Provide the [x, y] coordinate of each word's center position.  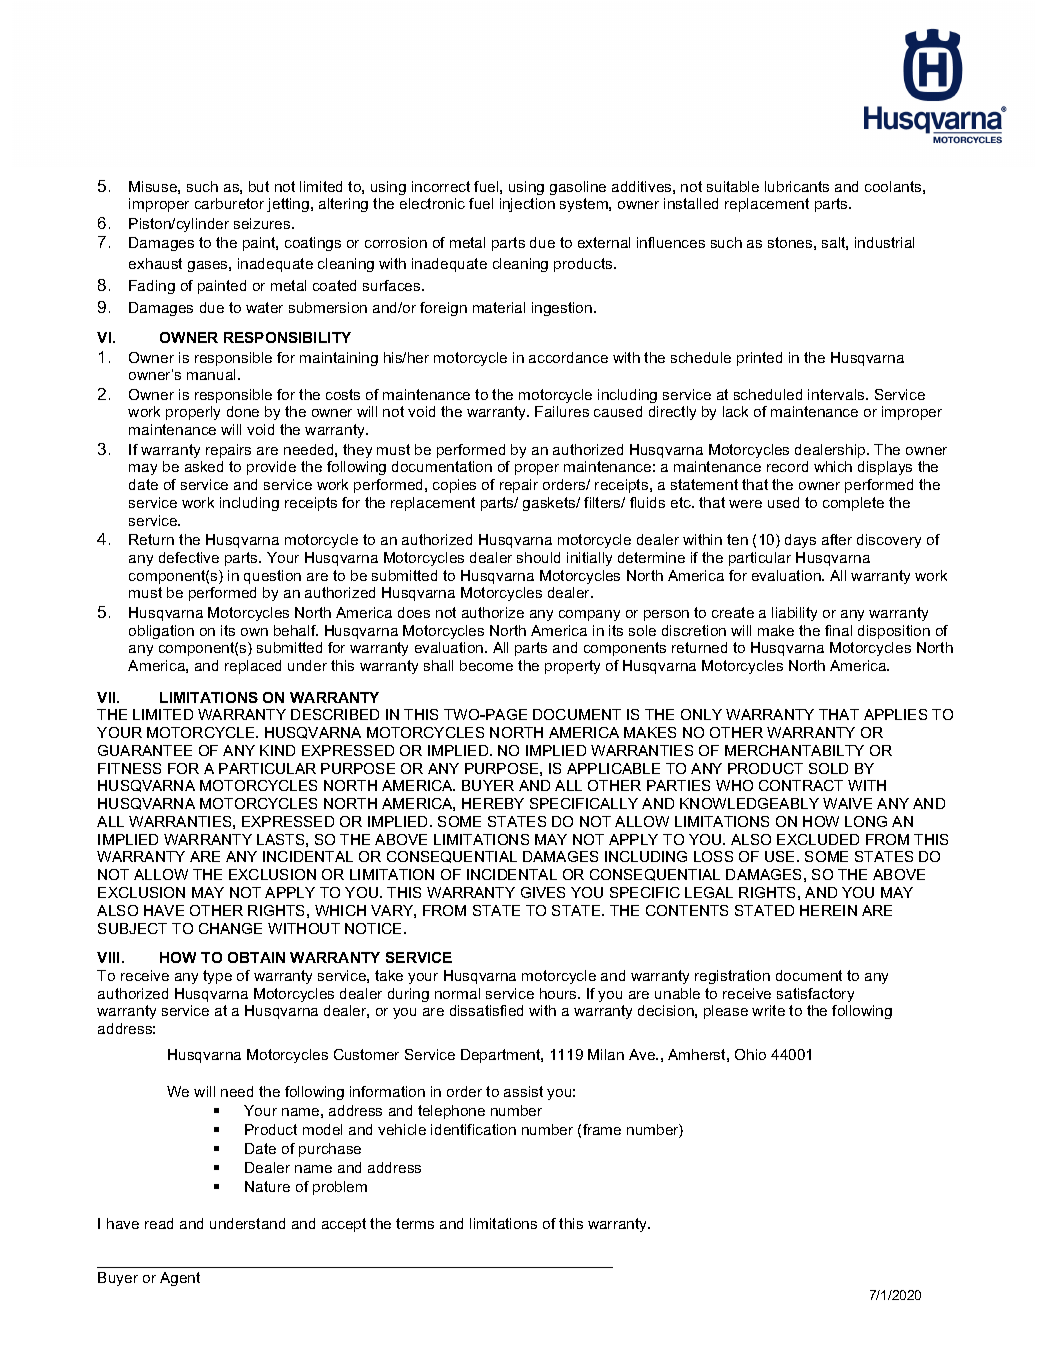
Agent [180, 1279]
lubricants [797, 186]
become [486, 665]
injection [527, 205]
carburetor [229, 203]
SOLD [828, 768]
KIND [277, 750]
